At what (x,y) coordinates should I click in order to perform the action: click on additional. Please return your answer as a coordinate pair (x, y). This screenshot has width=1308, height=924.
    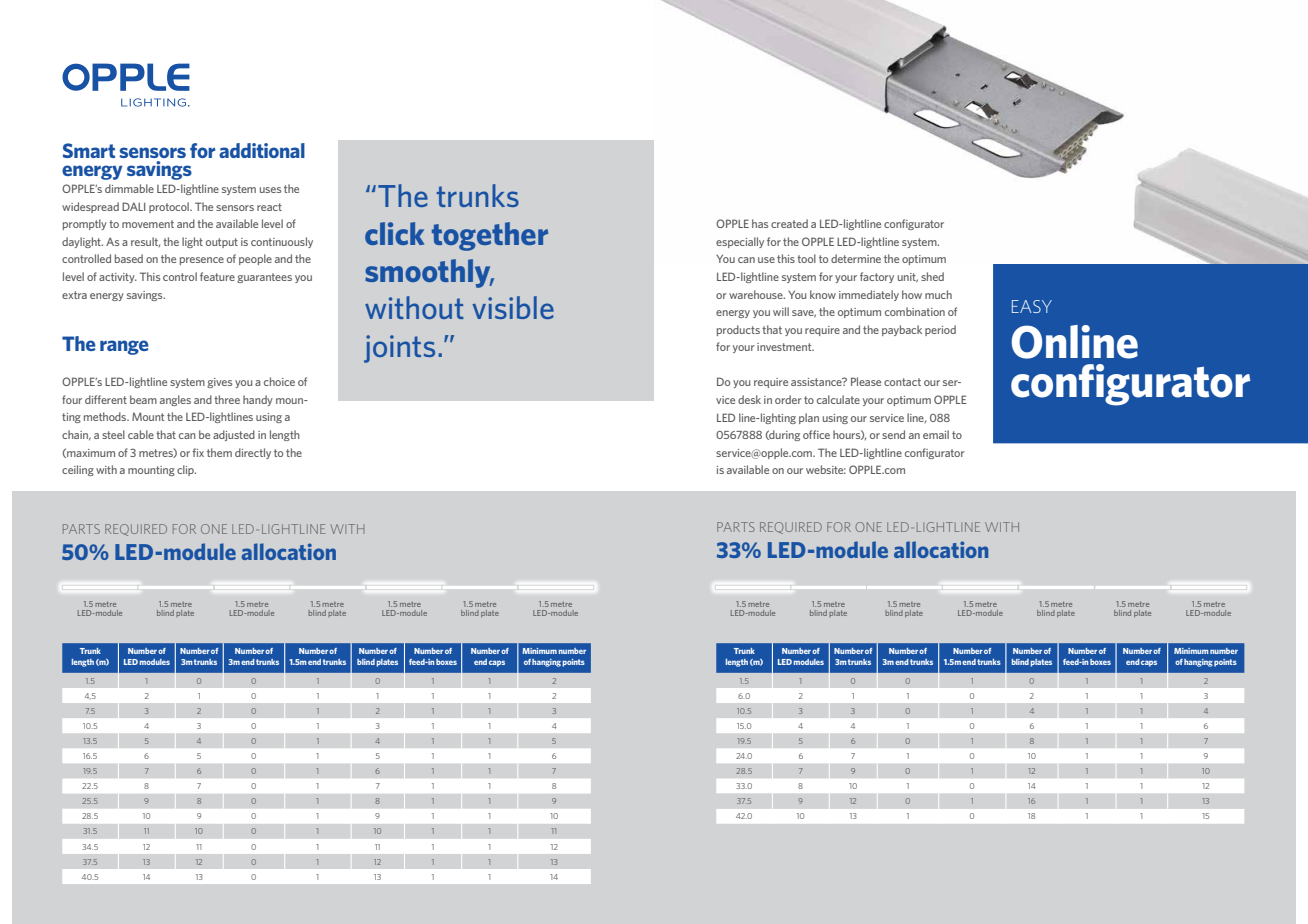
    Looking at the image, I should click on (262, 150).
